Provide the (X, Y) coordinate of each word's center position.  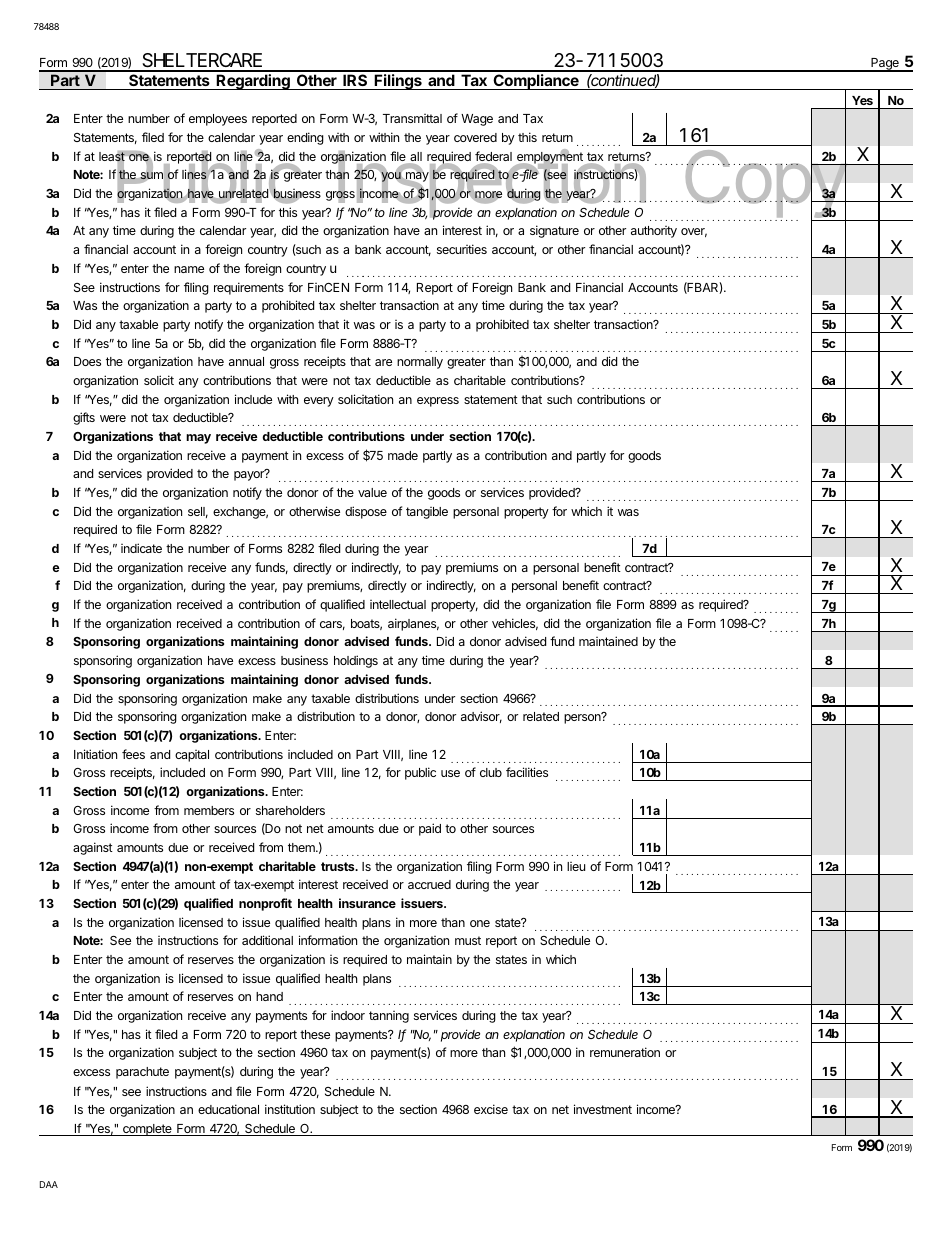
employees (218, 120)
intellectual (398, 604)
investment (603, 1109)
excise (491, 1109)
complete (147, 1130)
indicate (141, 548)
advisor (481, 717)
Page (885, 65)
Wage (477, 120)
